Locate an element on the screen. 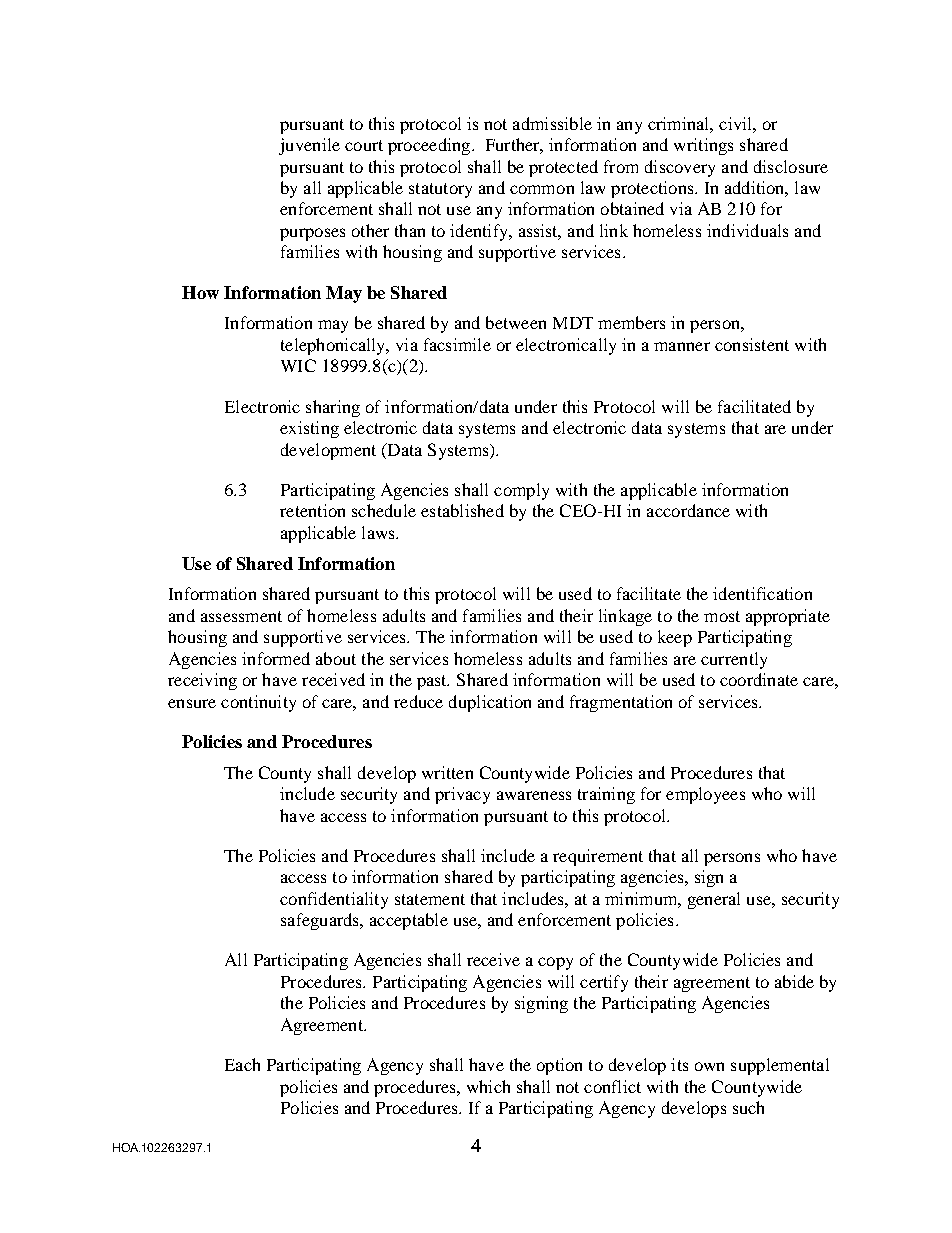 This screenshot has height=1233, width=952. Each is located at coordinates (242, 1064).
